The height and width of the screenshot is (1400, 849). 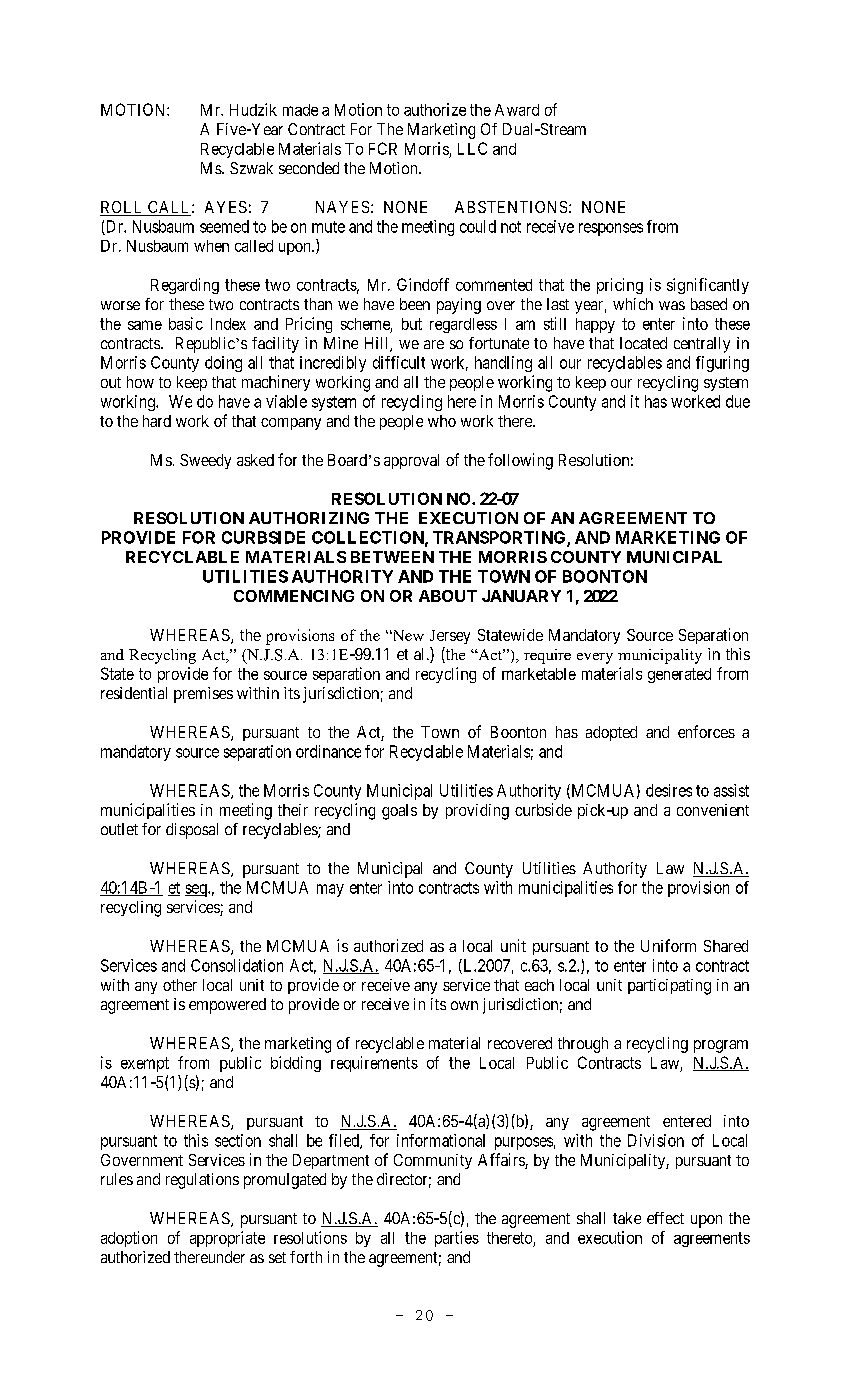 What do you see at coordinates (457, 1239) in the screenshot?
I see `parties` at bounding box center [457, 1239].
